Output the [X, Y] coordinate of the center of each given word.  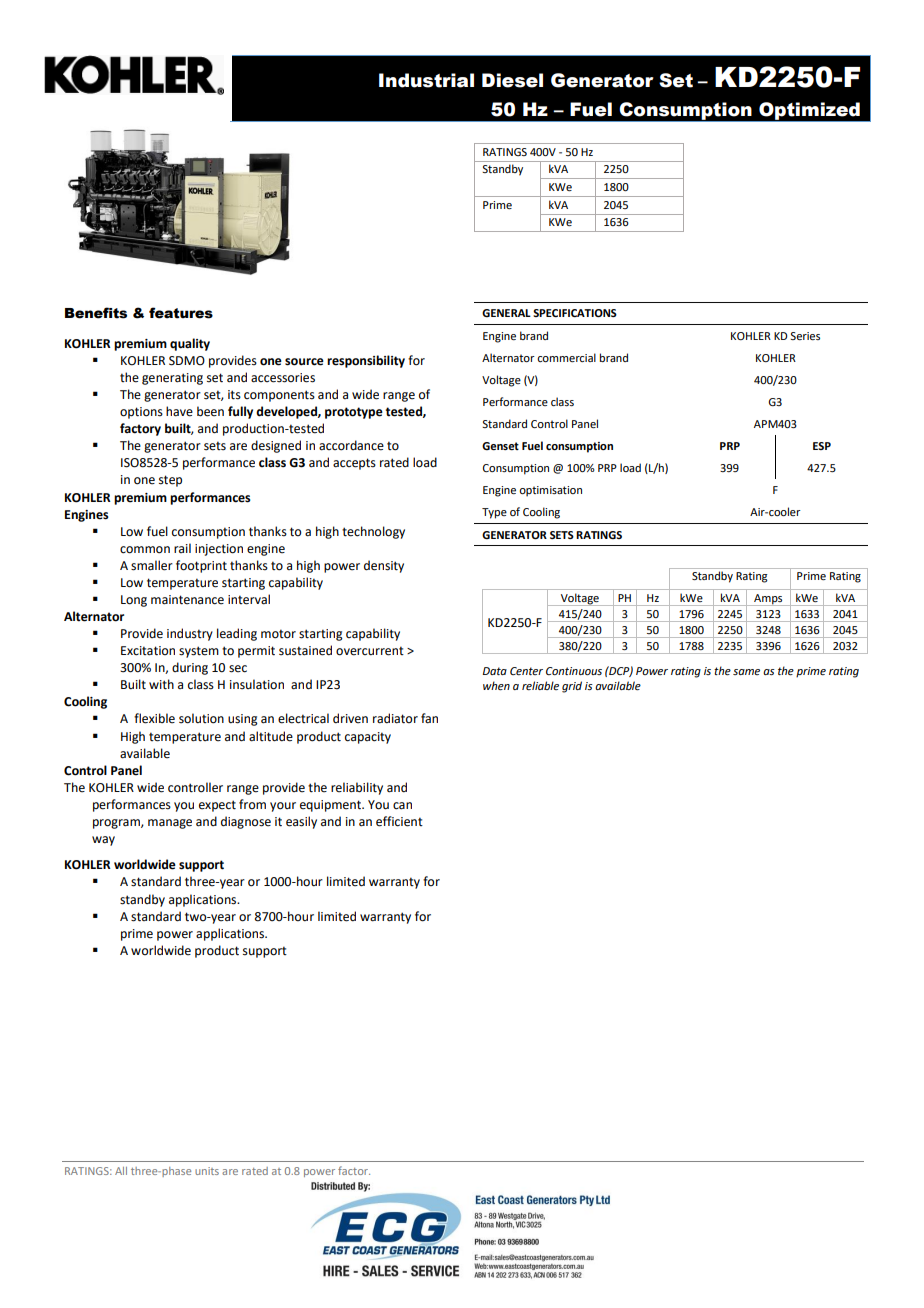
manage [170, 824]
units [207, 1171]
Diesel [512, 80]
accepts [354, 464]
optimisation [550, 491]
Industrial [426, 80]
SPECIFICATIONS [575, 313]
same [746, 672]
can [402, 806]
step [170, 481]
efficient [399, 821]
